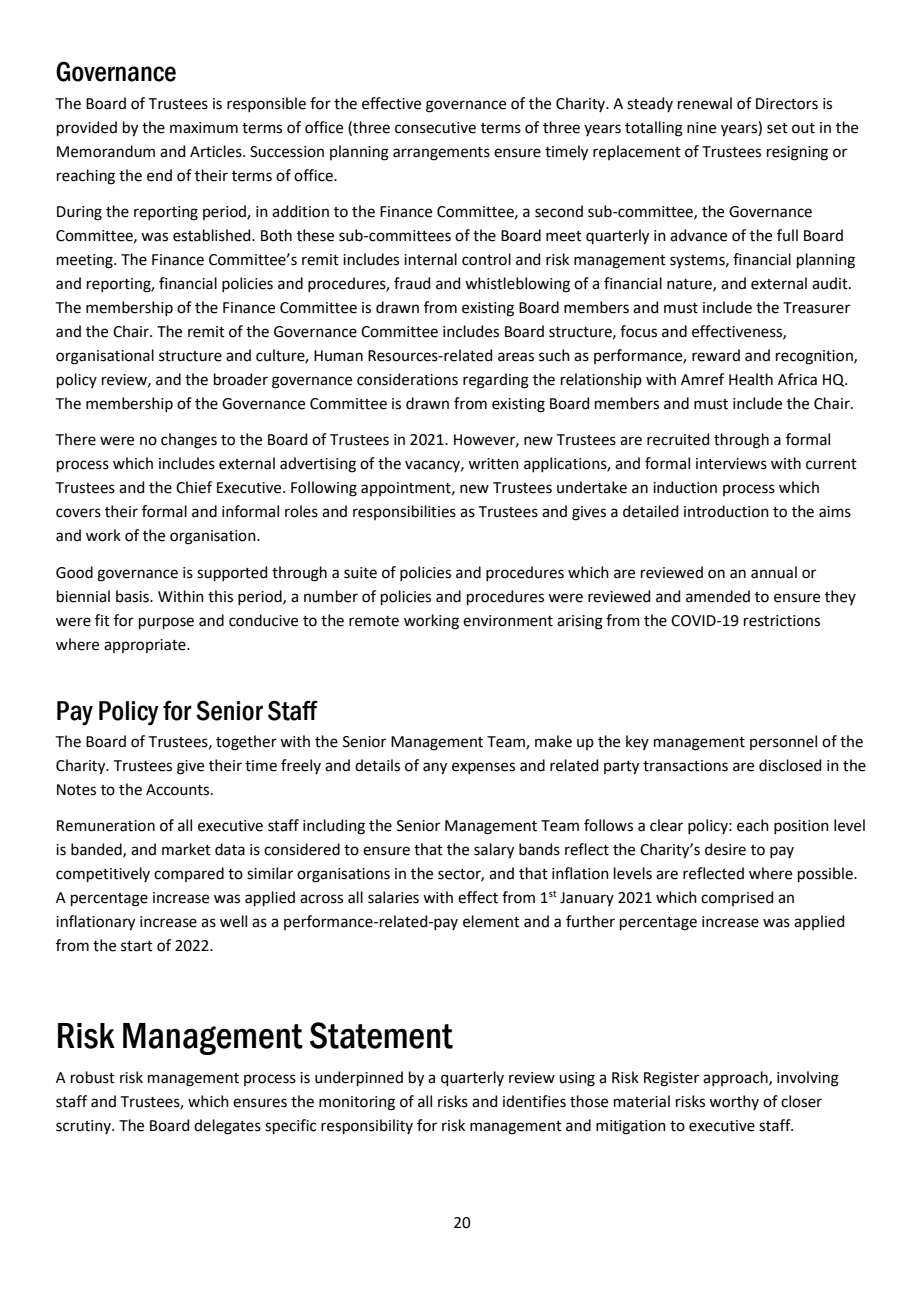 The width and height of the screenshot is (924, 1308). What do you see at coordinates (734, 1102) in the screenshot?
I see `worthy` at bounding box center [734, 1102].
